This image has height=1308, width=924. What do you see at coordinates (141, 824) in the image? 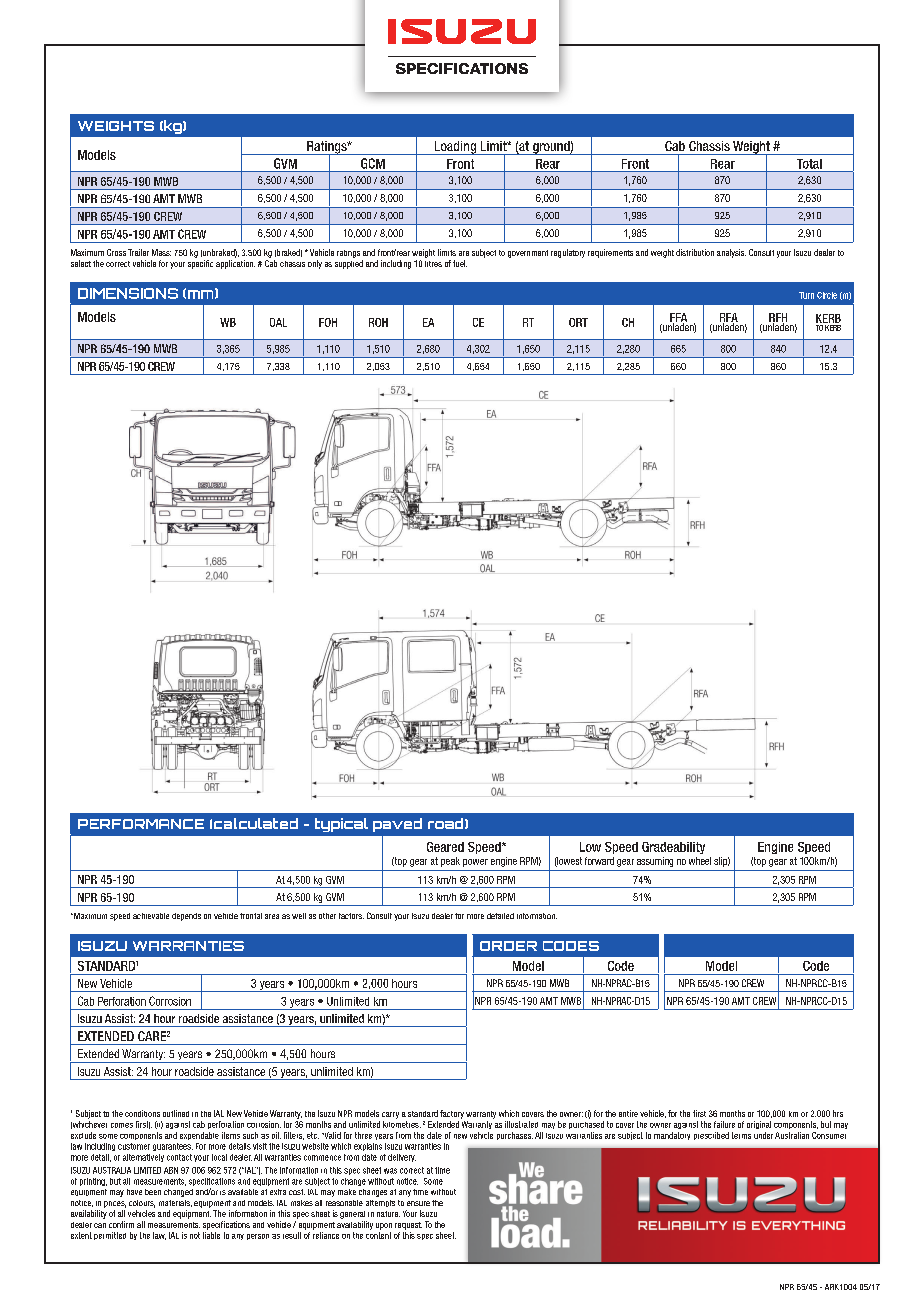
I see `PERFORMANCE` at bounding box center [141, 824].
